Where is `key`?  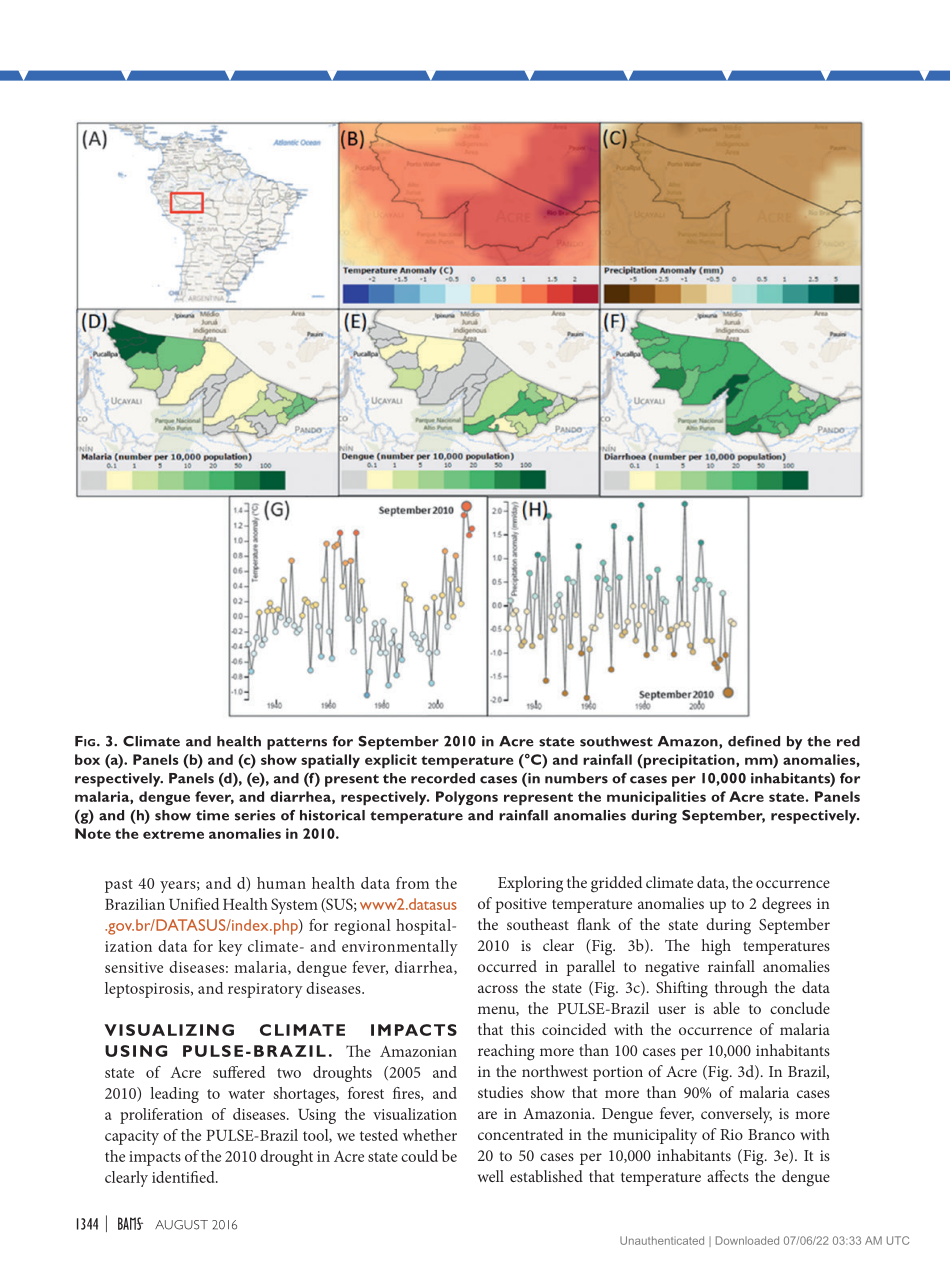
key is located at coordinates (230, 948).
